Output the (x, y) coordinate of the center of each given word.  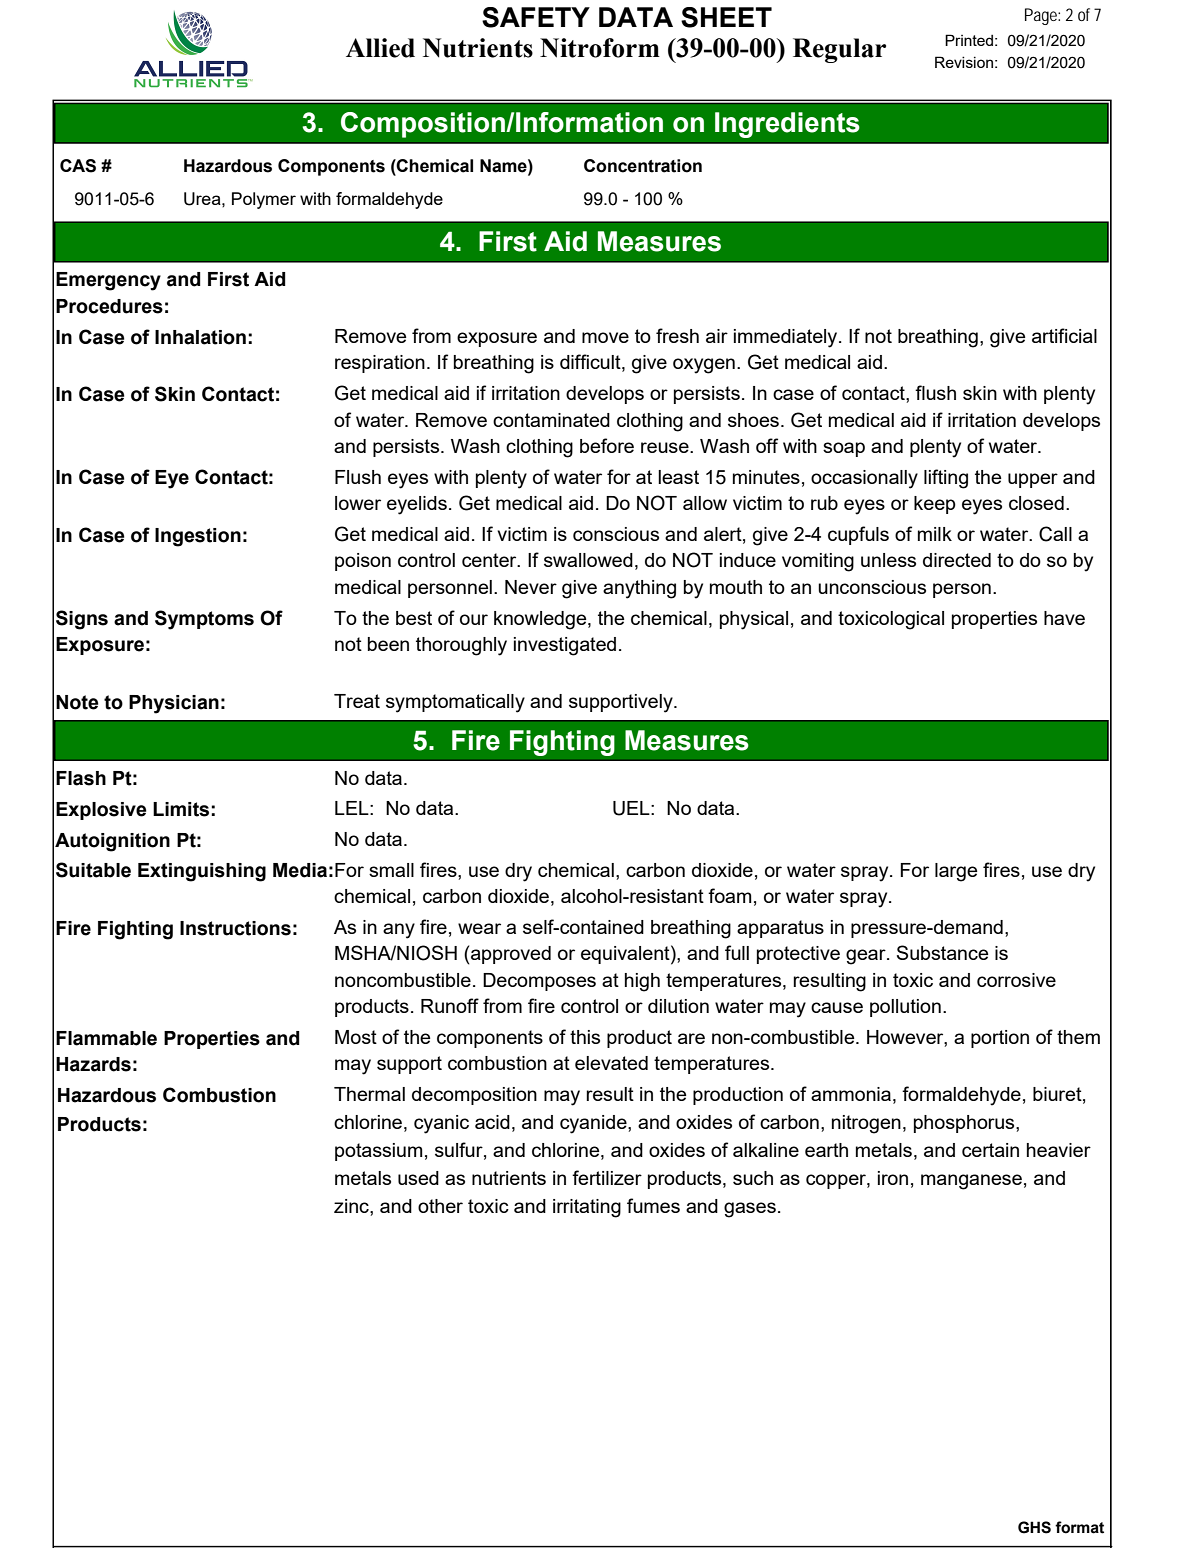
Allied (380, 48)
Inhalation (200, 337)
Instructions (235, 928)
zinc (352, 1206)
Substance (942, 952)
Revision (964, 62)
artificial (1064, 335)
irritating (587, 1208)
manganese (971, 1182)
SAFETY (536, 17)
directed (957, 560)
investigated (565, 646)
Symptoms (204, 620)
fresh (677, 335)
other (440, 1206)
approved (511, 955)
